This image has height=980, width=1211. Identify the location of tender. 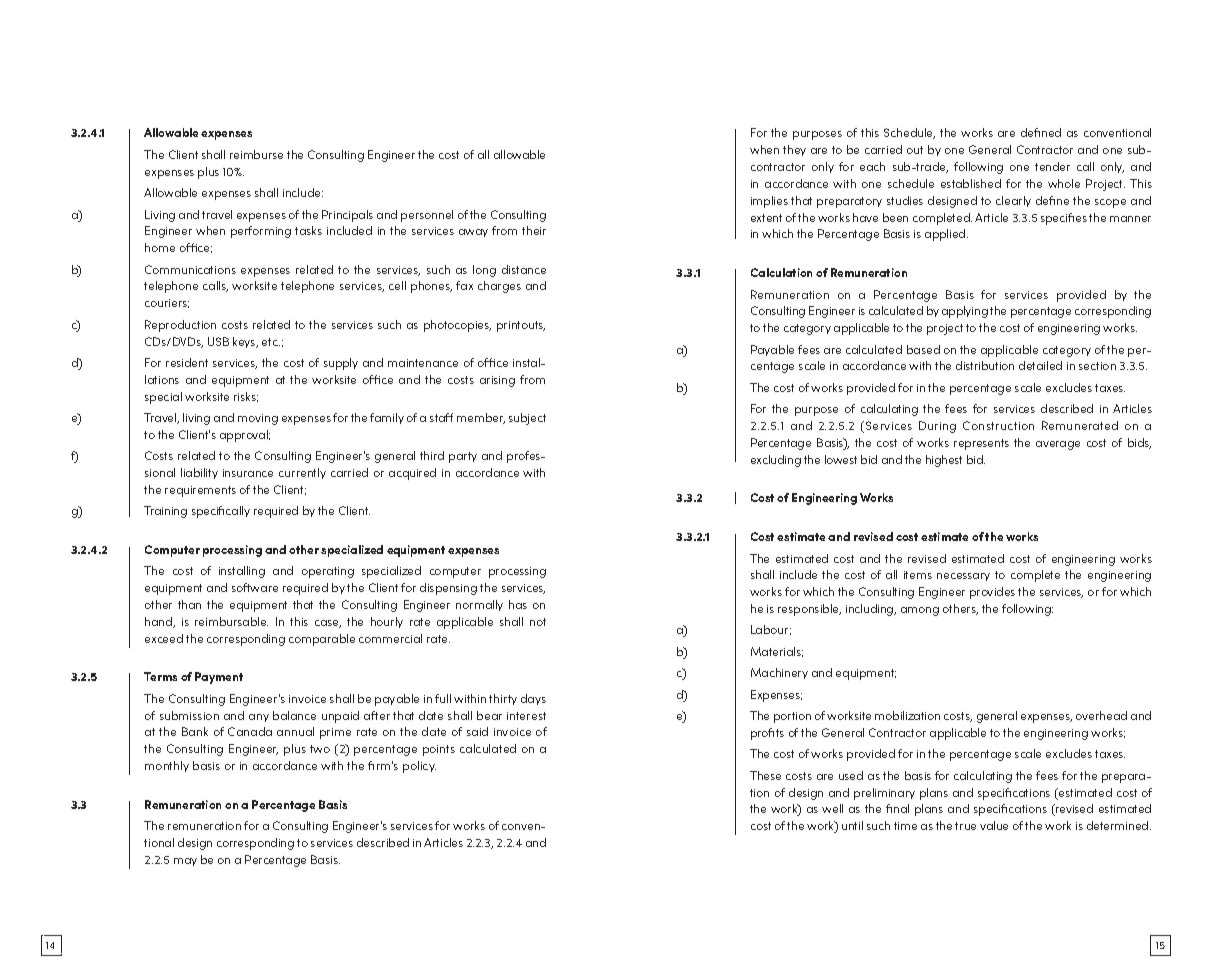
(1052, 166).
